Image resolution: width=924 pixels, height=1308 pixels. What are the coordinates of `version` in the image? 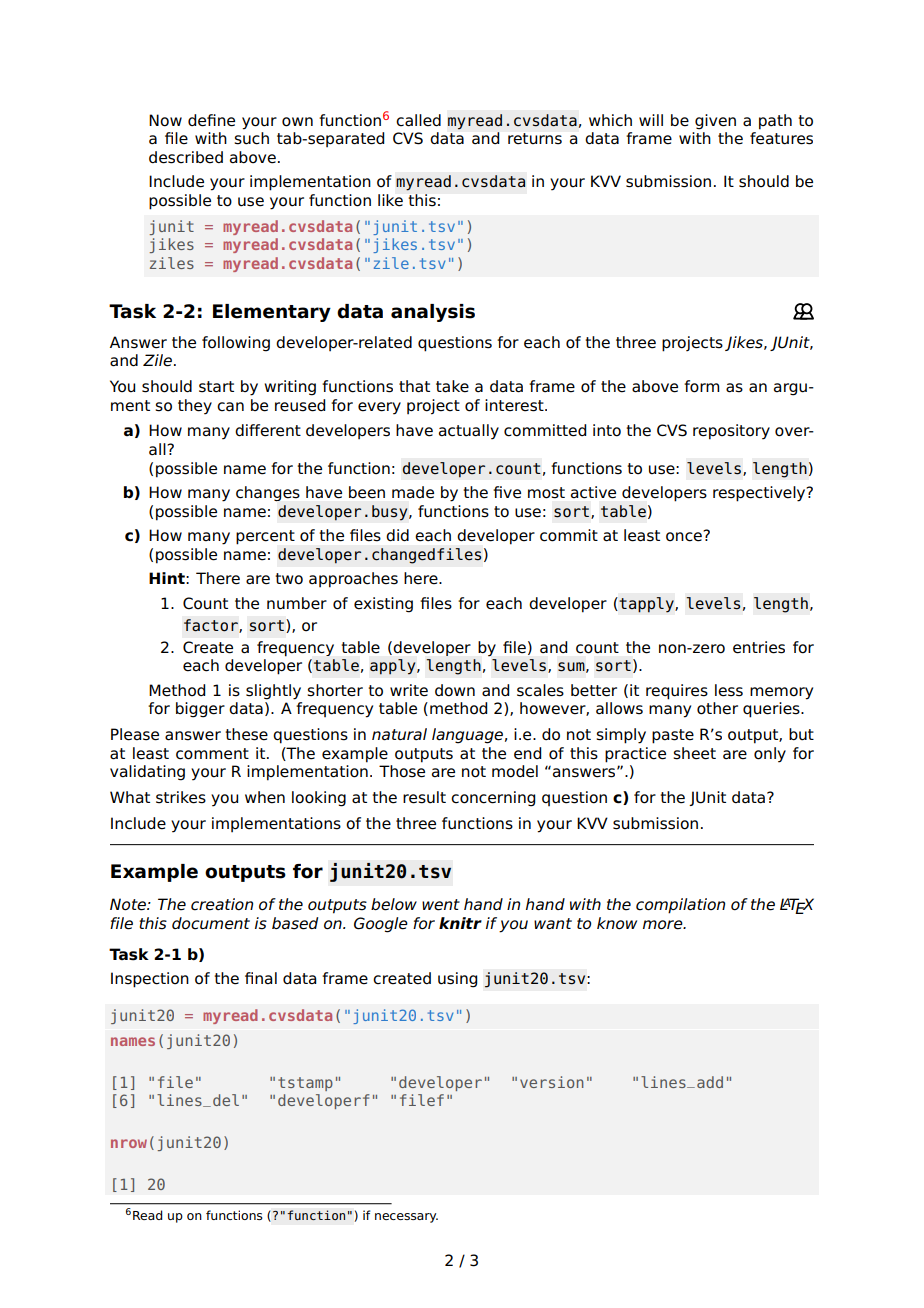 It's located at (552, 1082).
